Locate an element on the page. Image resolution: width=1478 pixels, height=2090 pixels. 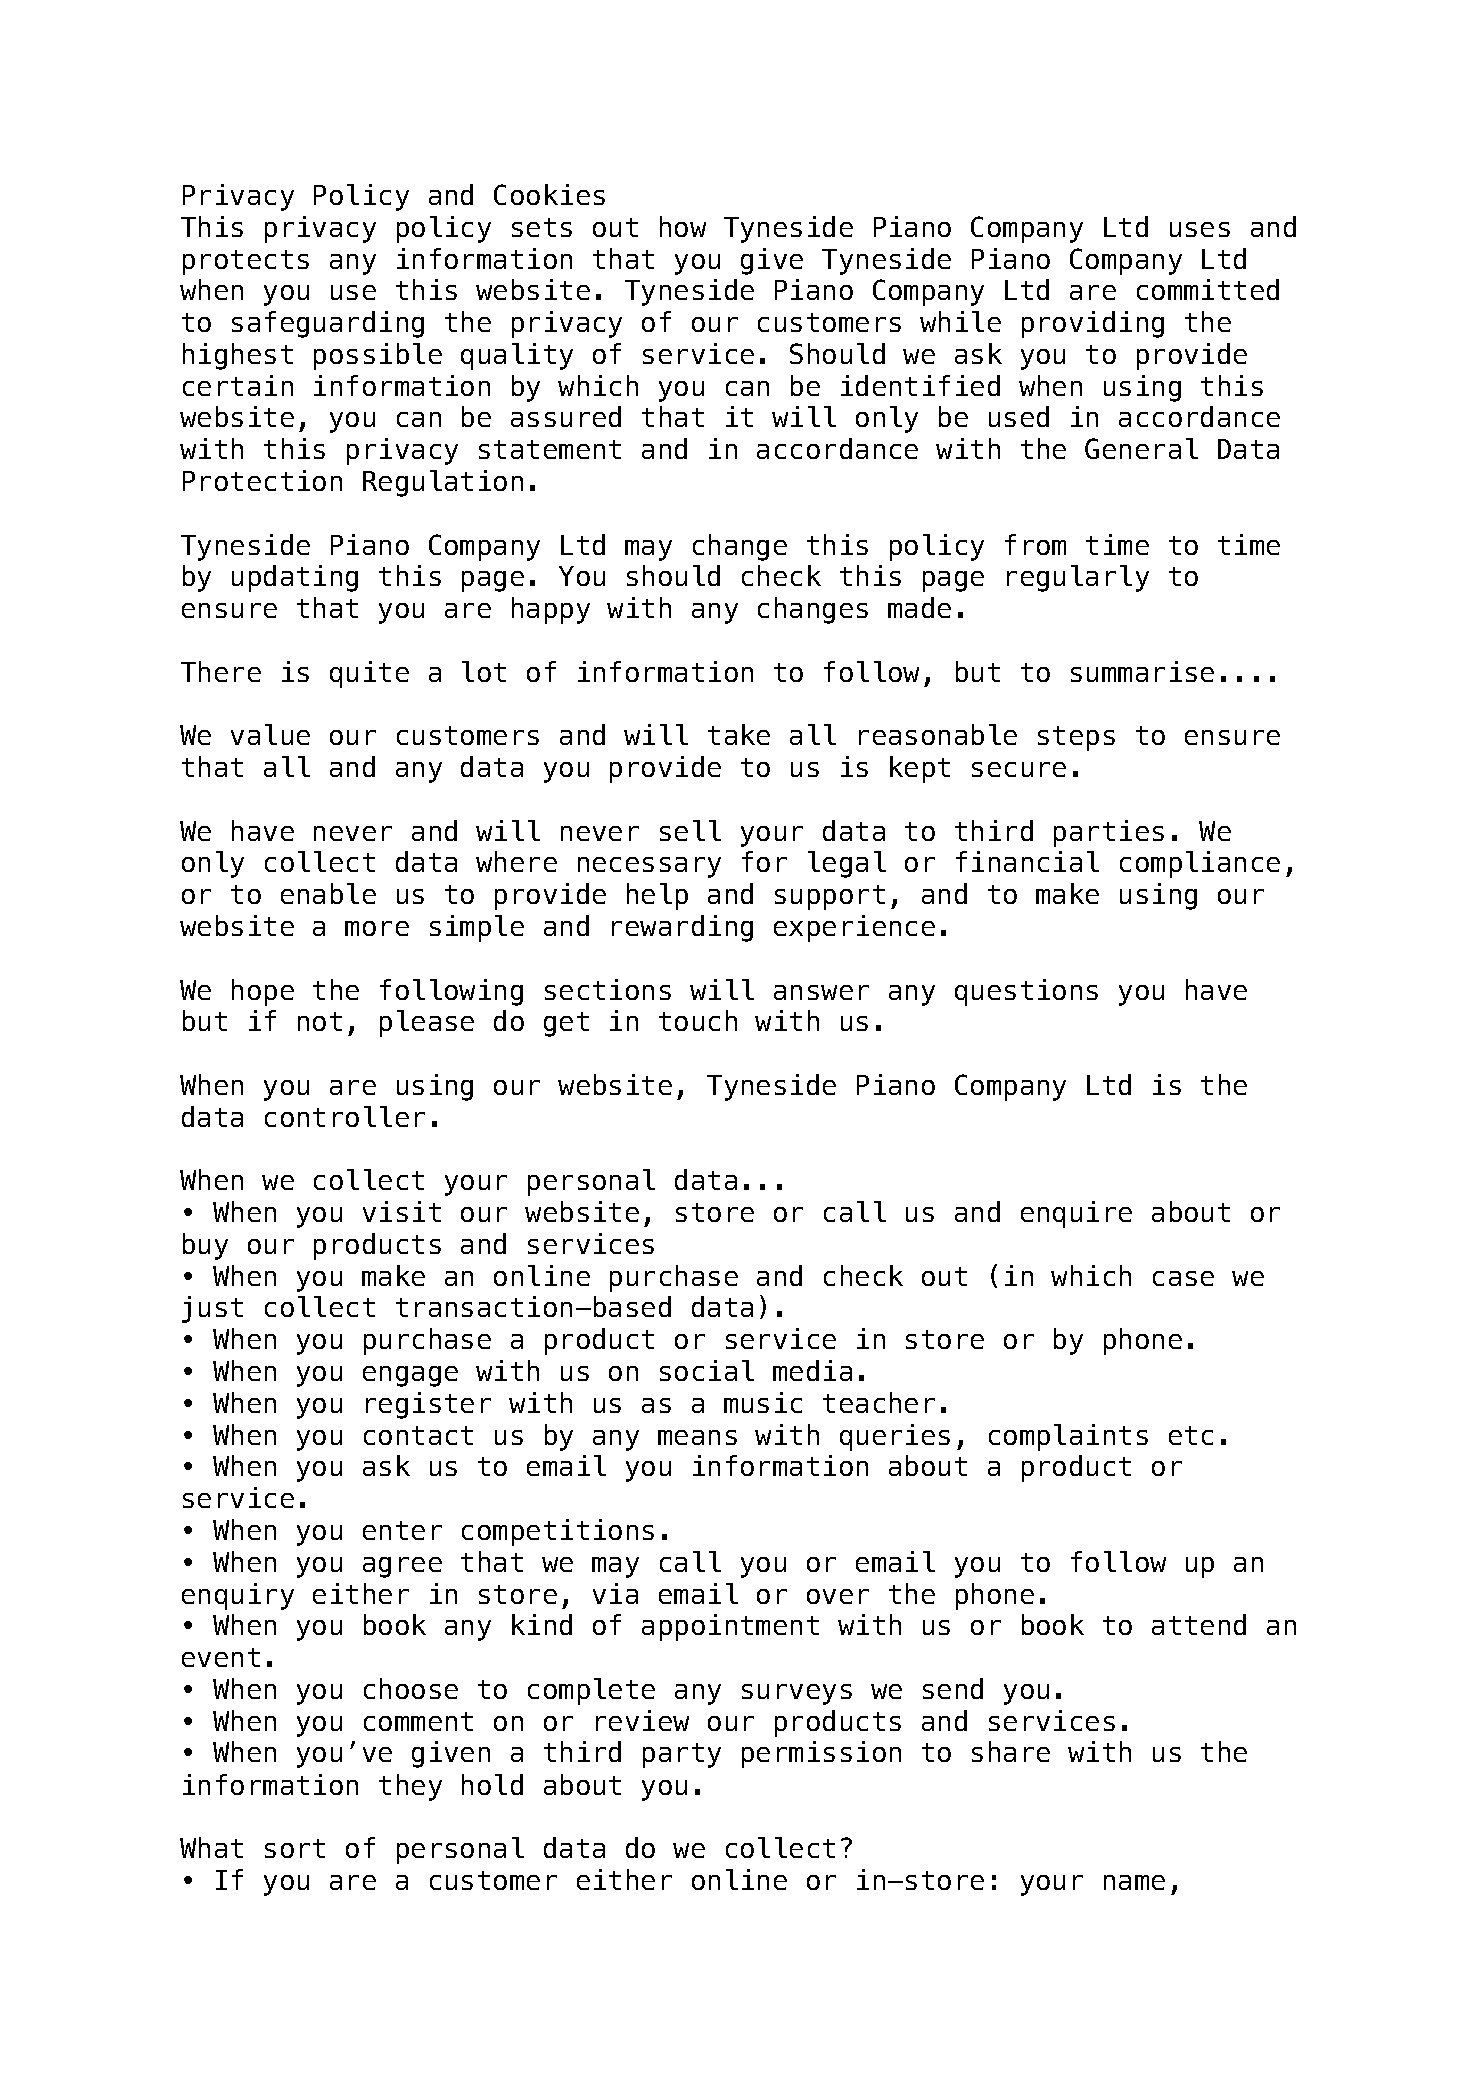
providing is located at coordinates (1093, 324).
